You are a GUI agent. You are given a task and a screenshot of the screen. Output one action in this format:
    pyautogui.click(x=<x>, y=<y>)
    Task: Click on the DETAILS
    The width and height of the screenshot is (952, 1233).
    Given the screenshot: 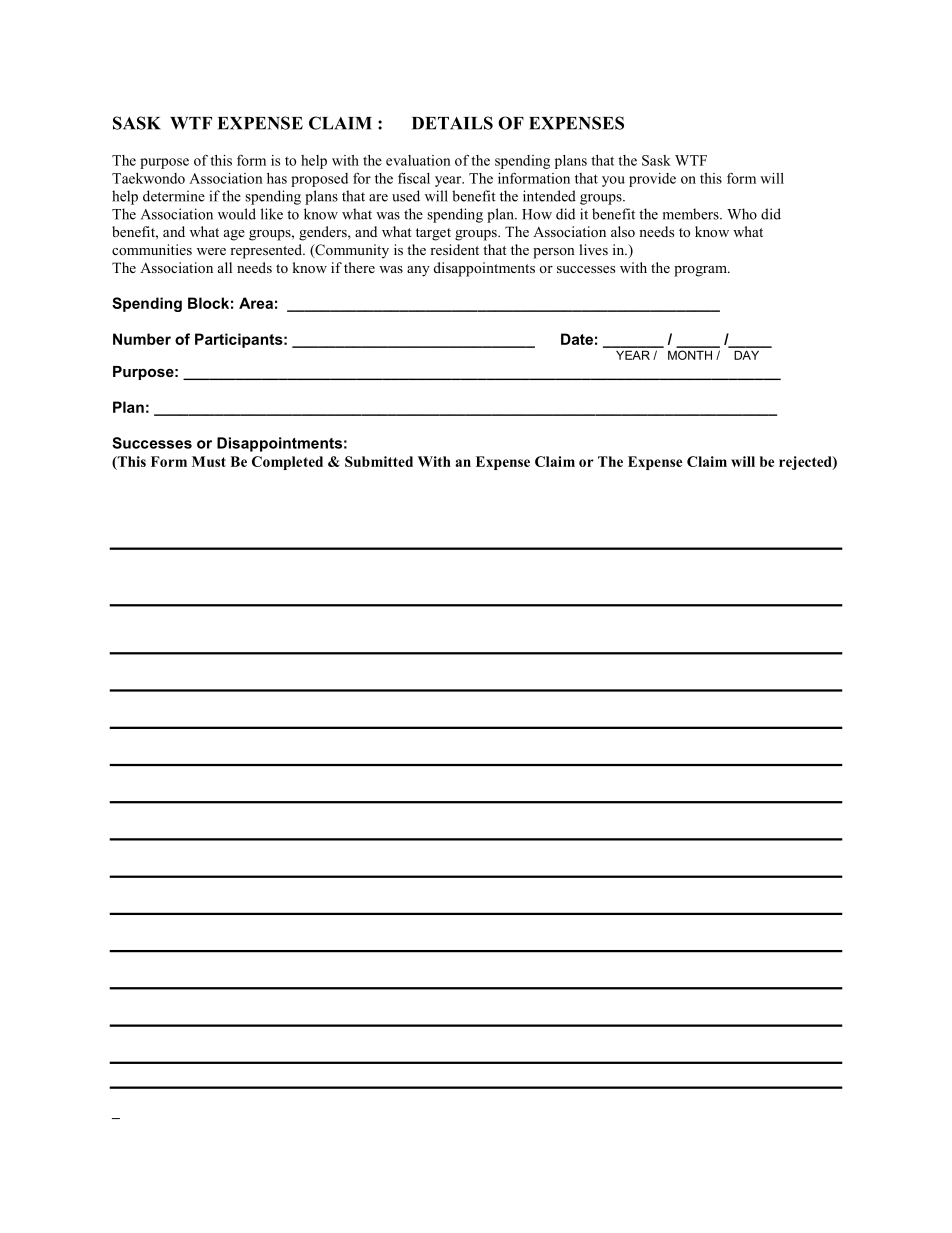 What is the action you would take?
    pyautogui.click(x=452, y=123)
